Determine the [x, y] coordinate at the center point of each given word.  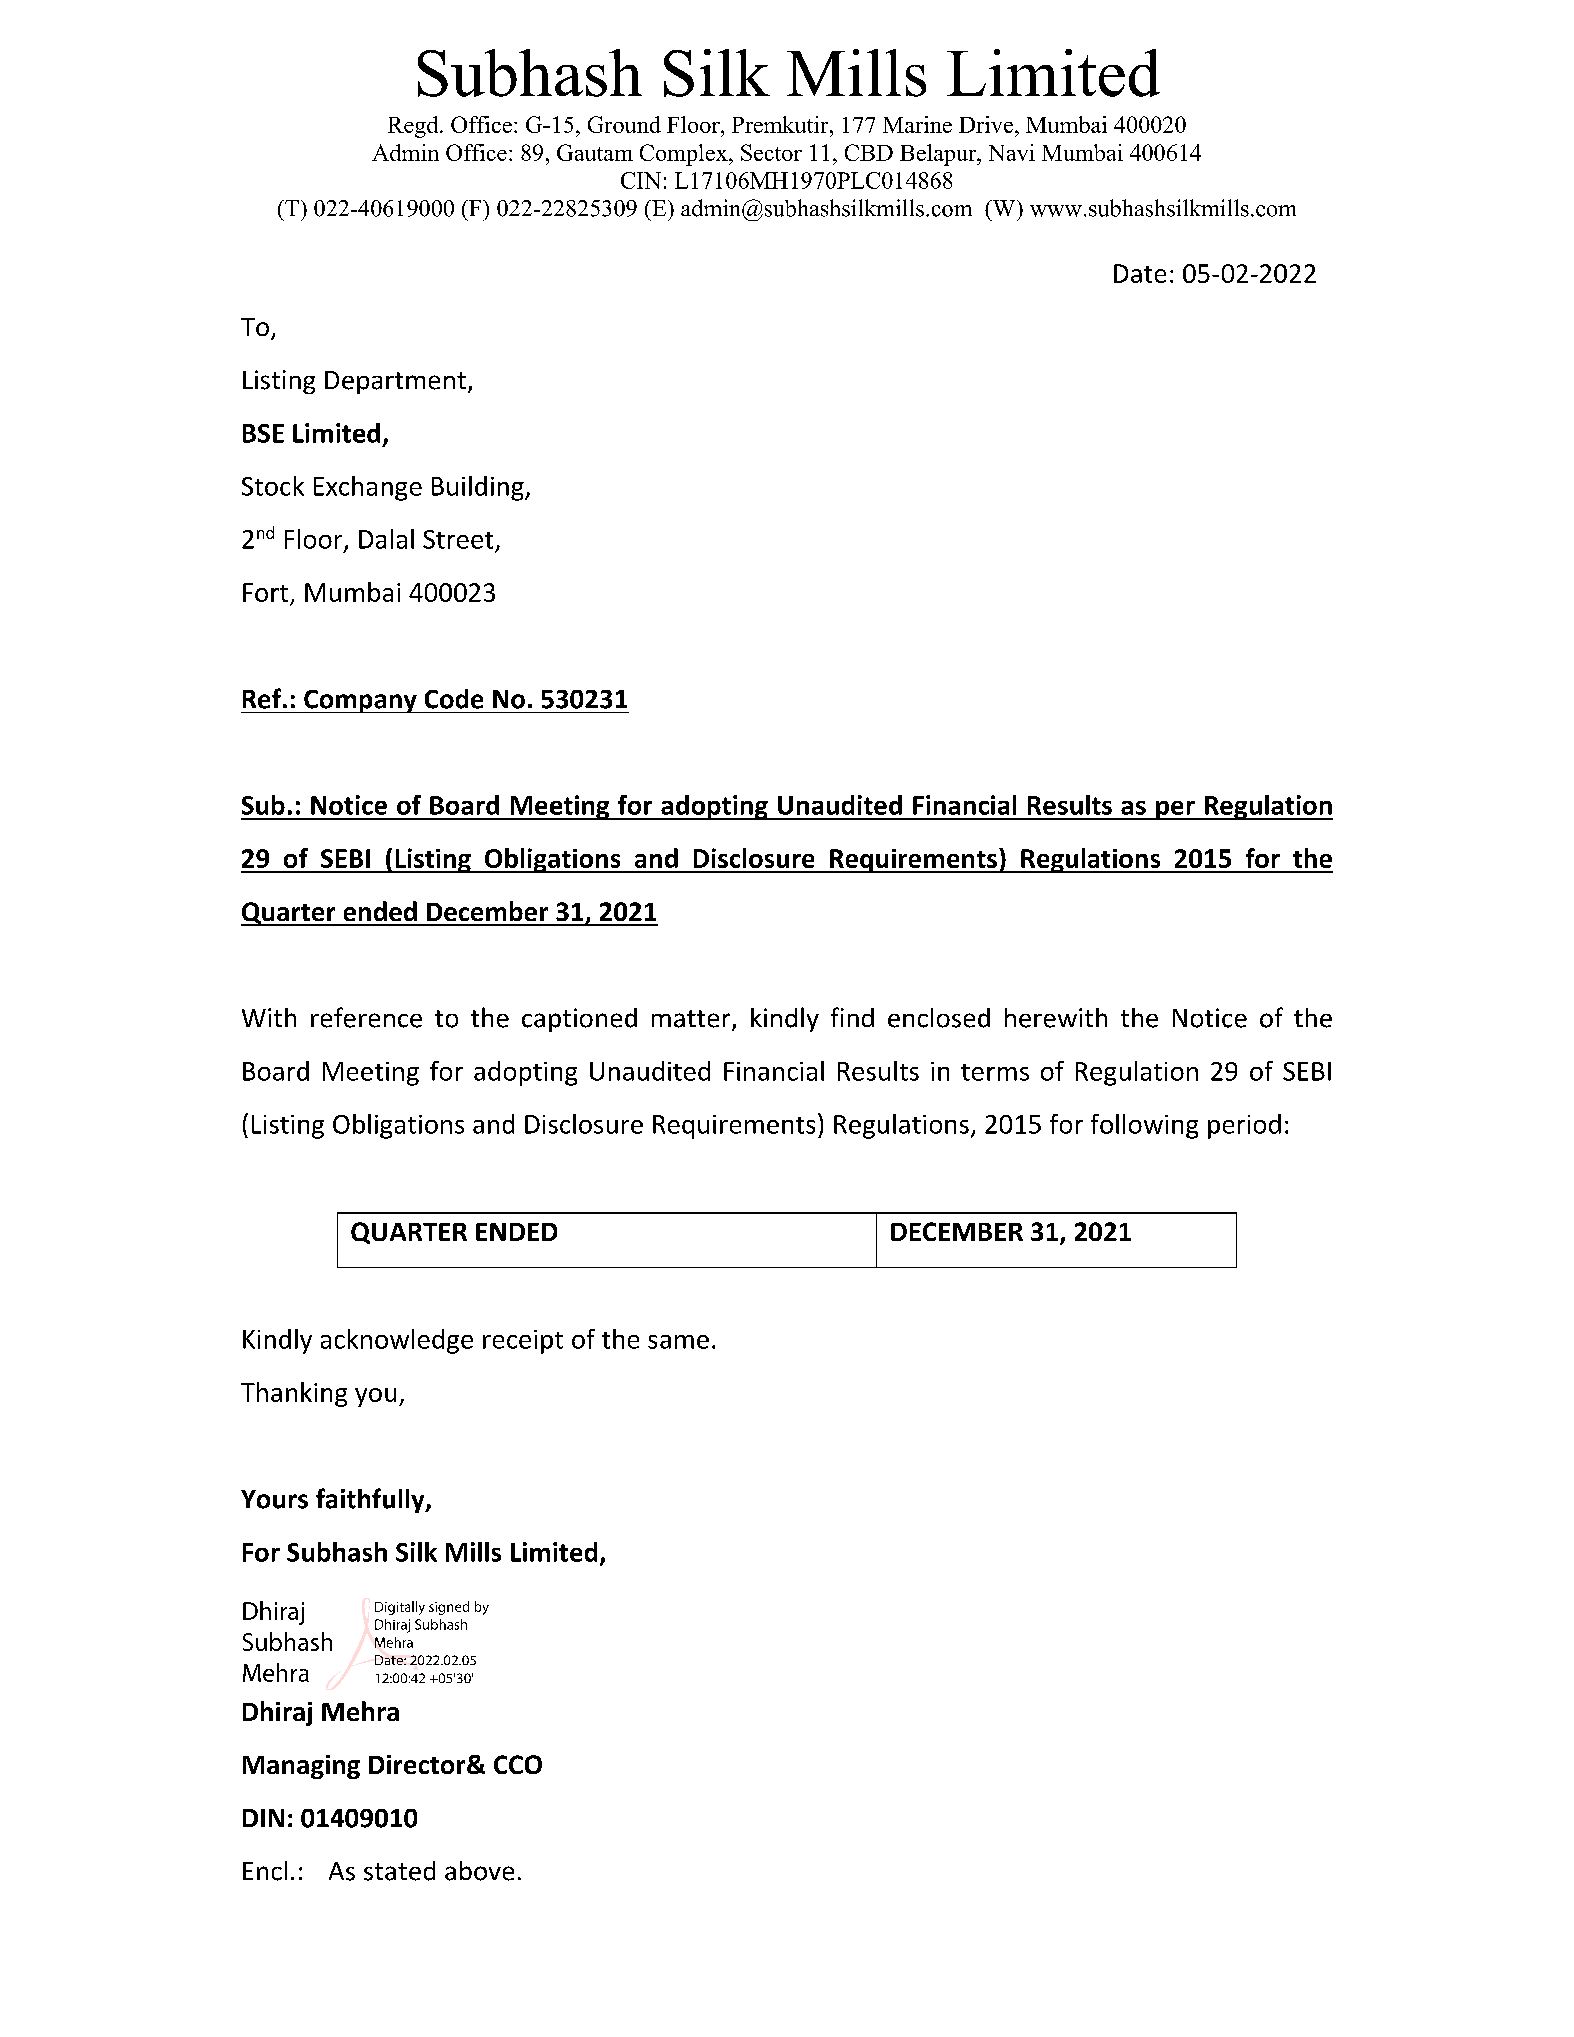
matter [692, 1020]
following [1144, 1126]
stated [399, 1871]
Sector [771, 152]
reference [366, 1017]
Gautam [595, 152]
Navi [1012, 152]
